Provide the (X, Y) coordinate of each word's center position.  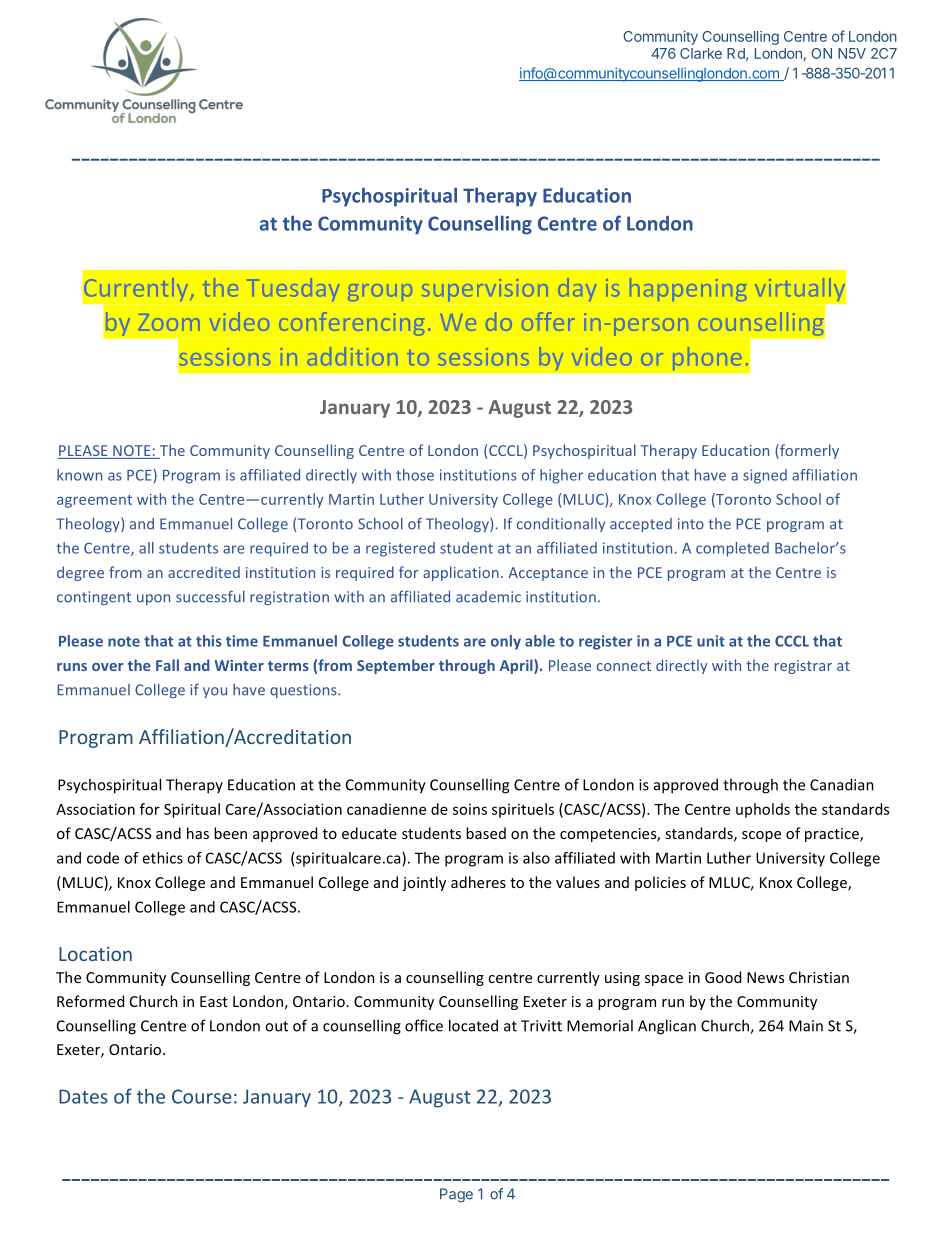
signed (765, 476)
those (415, 475)
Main (806, 1026)
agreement (94, 501)
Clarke (701, 53)
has (198, 833)
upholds (763, 810)
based (486, 833)
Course (202, 1096)
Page (456, 1195)
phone (707, 359)
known (79, 475)
